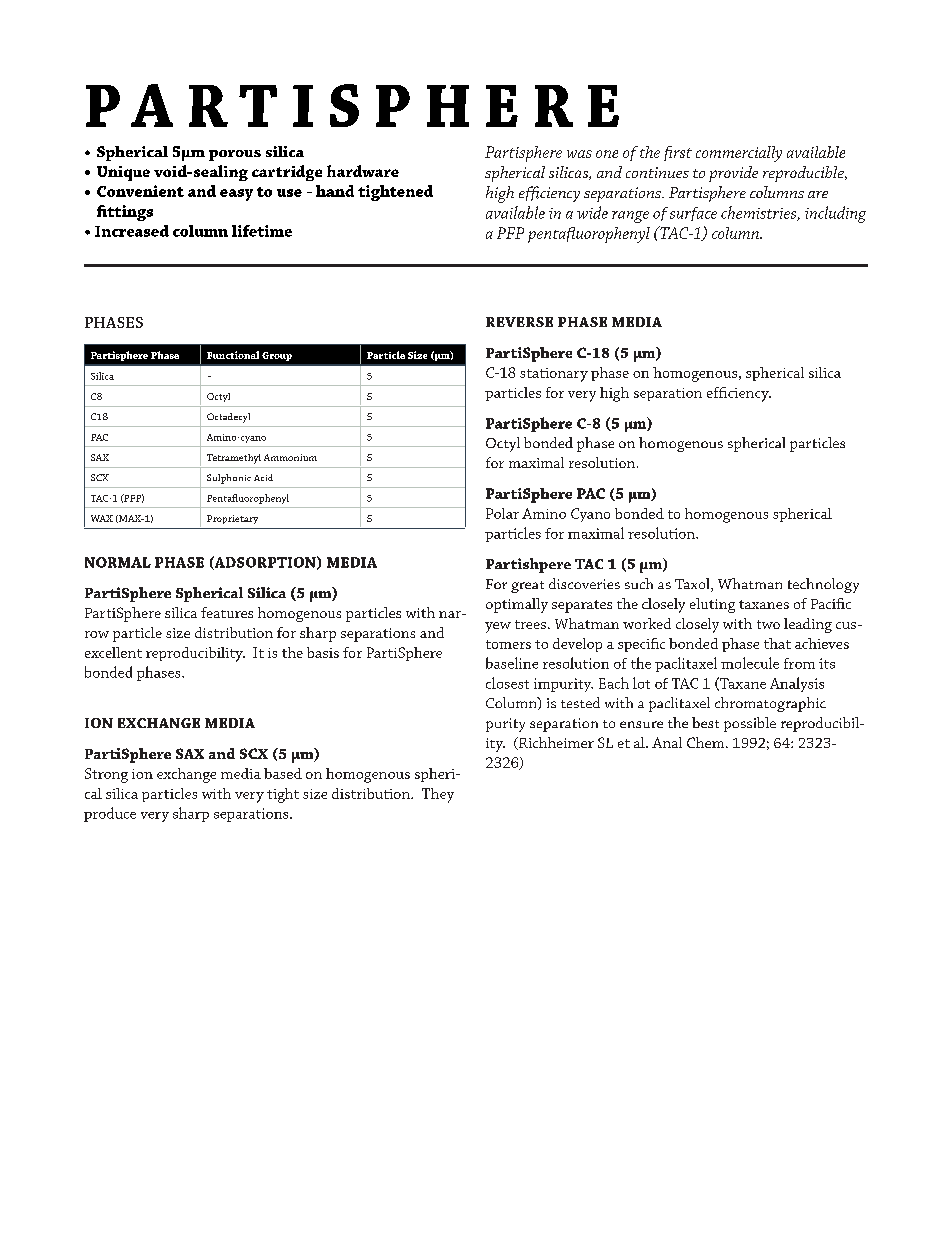  I want to click on produce, so click(110, 814).
